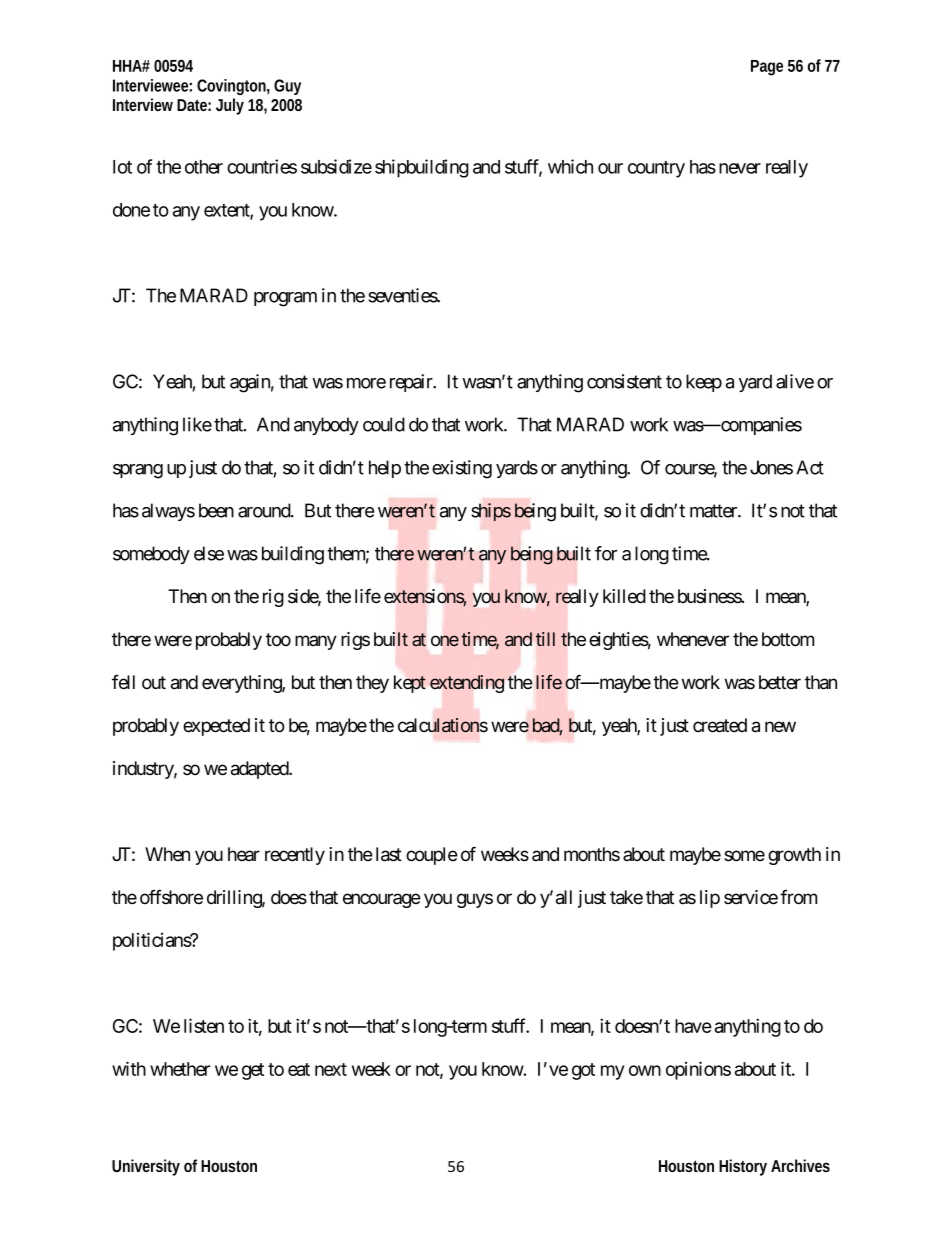 The width and height of the document is (952, 1233). I want to click on couple, so click(432, 856).
